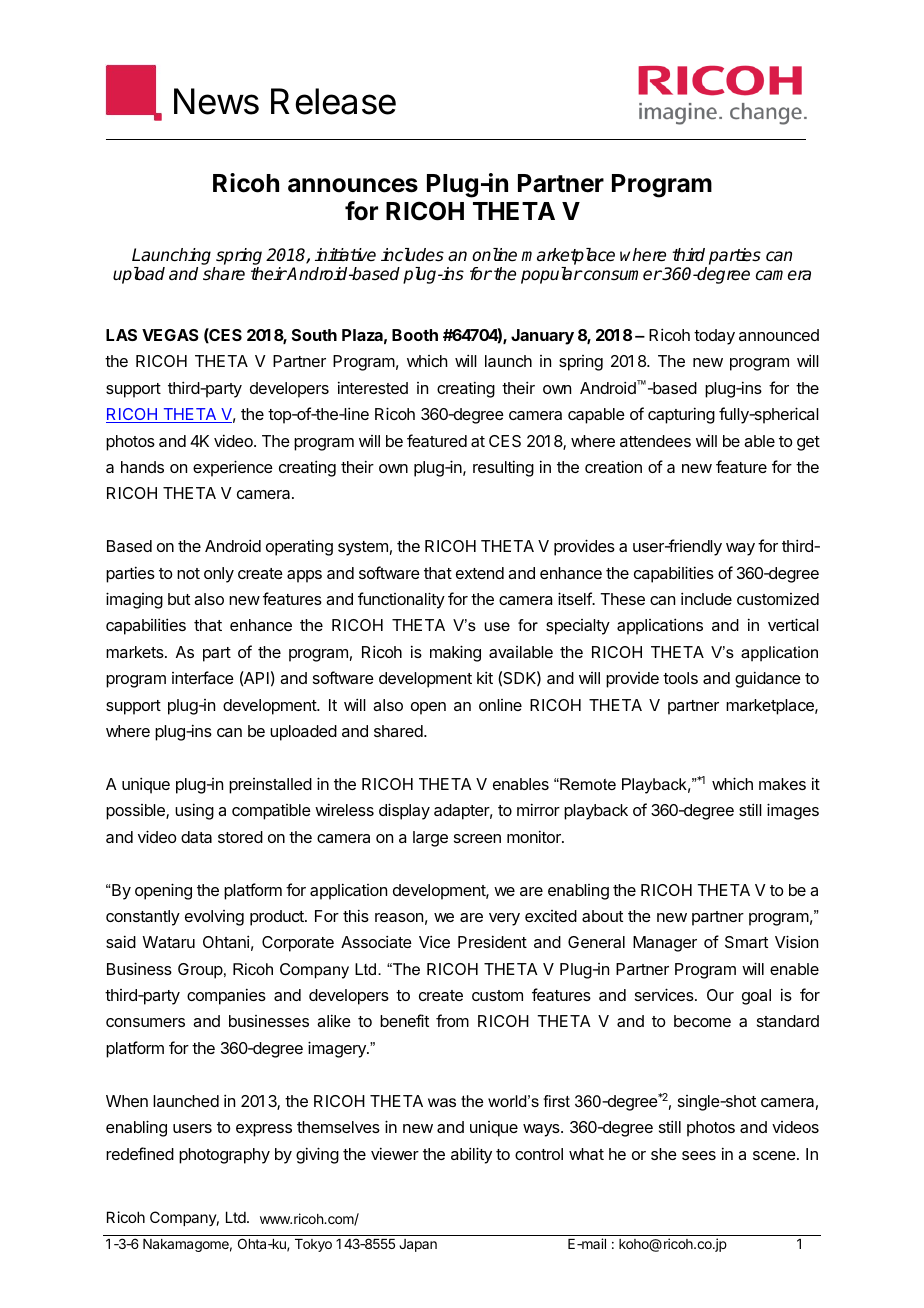 This page has height=1308, width=924. Describe the element at coordinates (203, 677) in the page. I see `interface` at that location.
